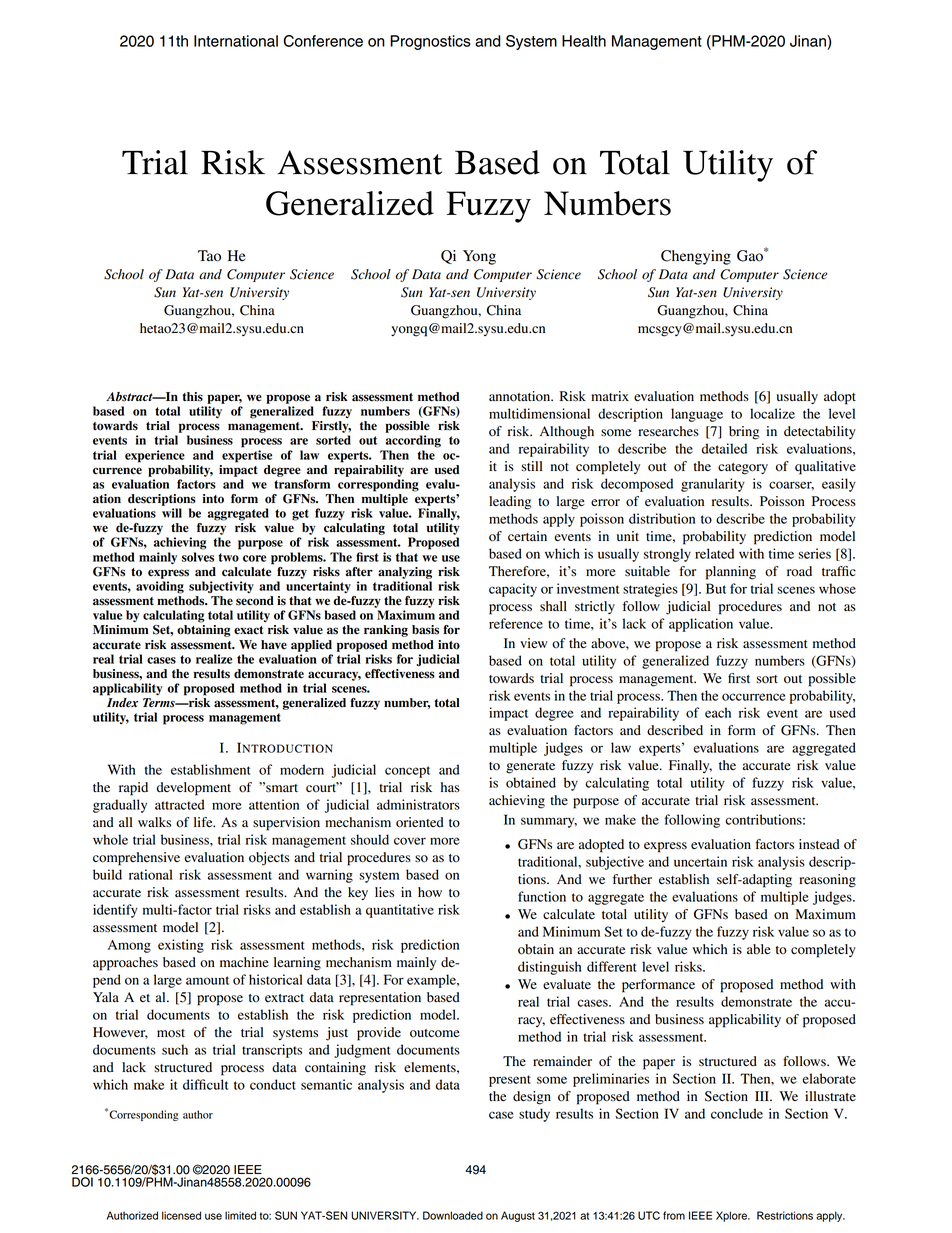 The image size is (952, 1233). Describe the element at coordinates (180, 804) in the document. I see `attracted` at that location.
